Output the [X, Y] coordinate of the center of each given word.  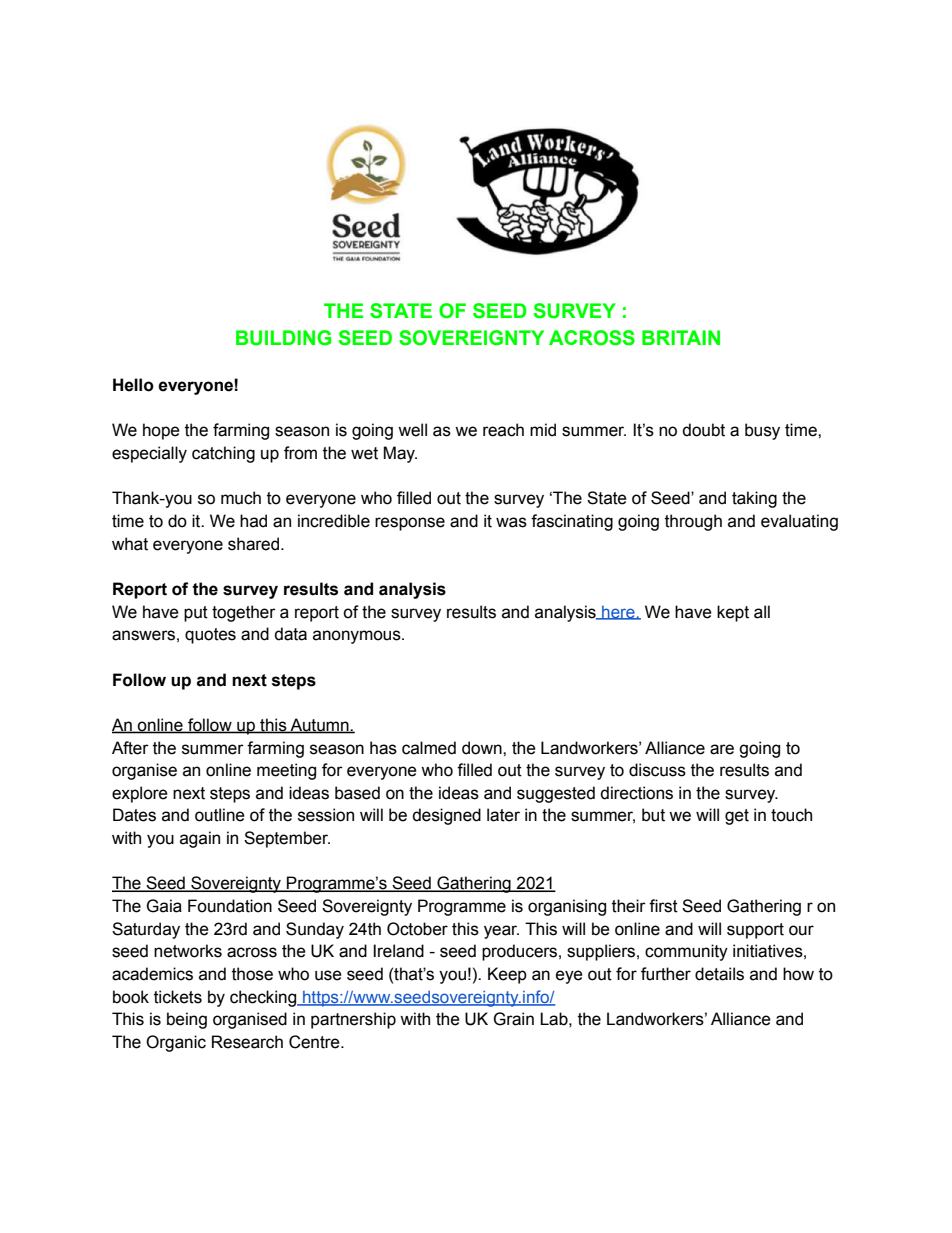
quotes [210, 636]
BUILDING [283, 338]
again [200, 839]
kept [733, 613]
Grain [513, 1019]
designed [446, 816]
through [693, 522]
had [253, 521]
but [653, 815]
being [187, 1020]
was [511, 522]
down [483, 748]
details [719, 974]
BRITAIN [681, 337]
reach [503, 430]
